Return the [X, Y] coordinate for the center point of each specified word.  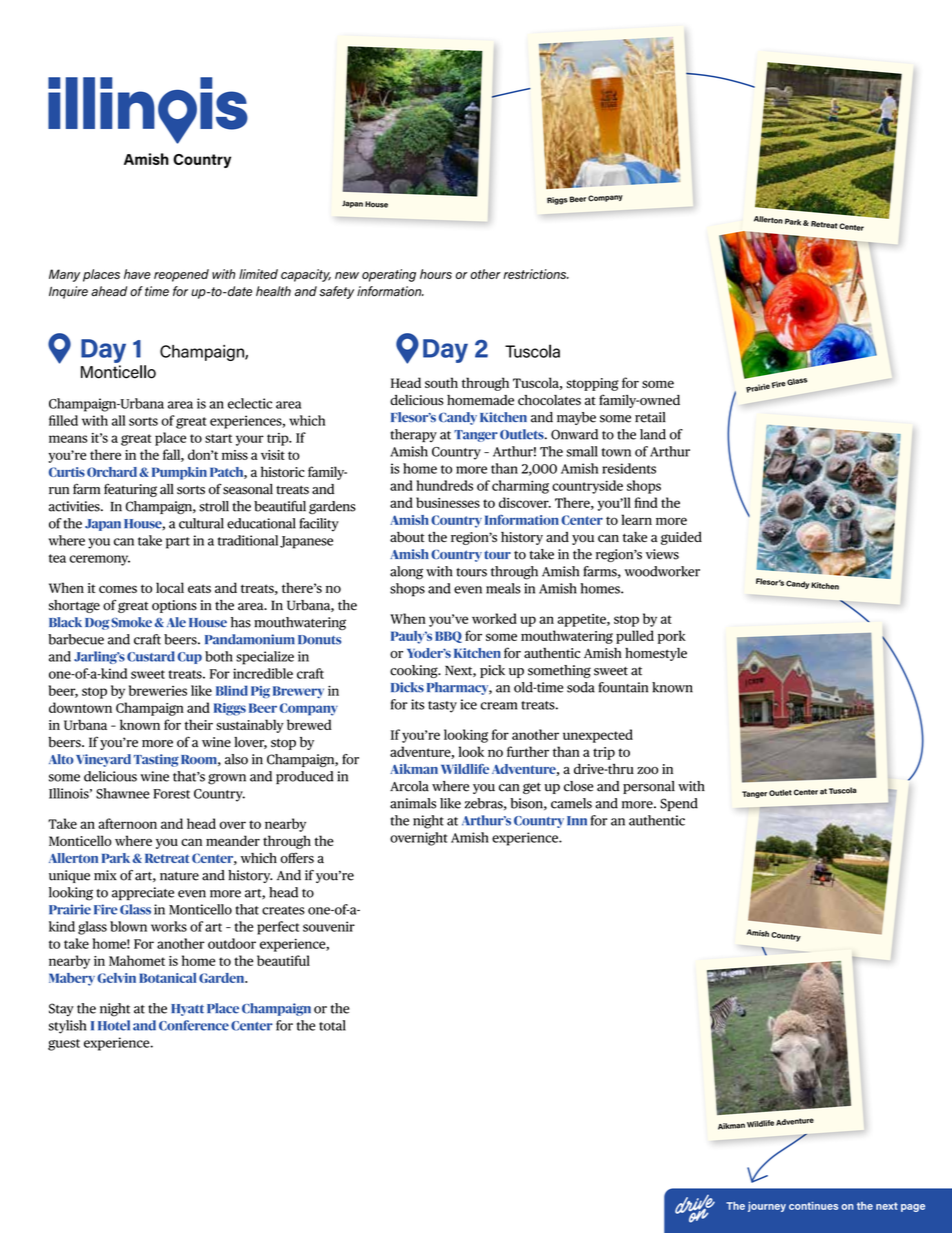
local [170, 587]
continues [813, 1206]
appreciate [143, 893]
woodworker [662, 571]
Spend [679, 804]
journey [767, 1207]
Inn [577, 821]
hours [436, 274]
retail [650, 417]
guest [64, 1045]
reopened [181, 275]
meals [503, 588]
